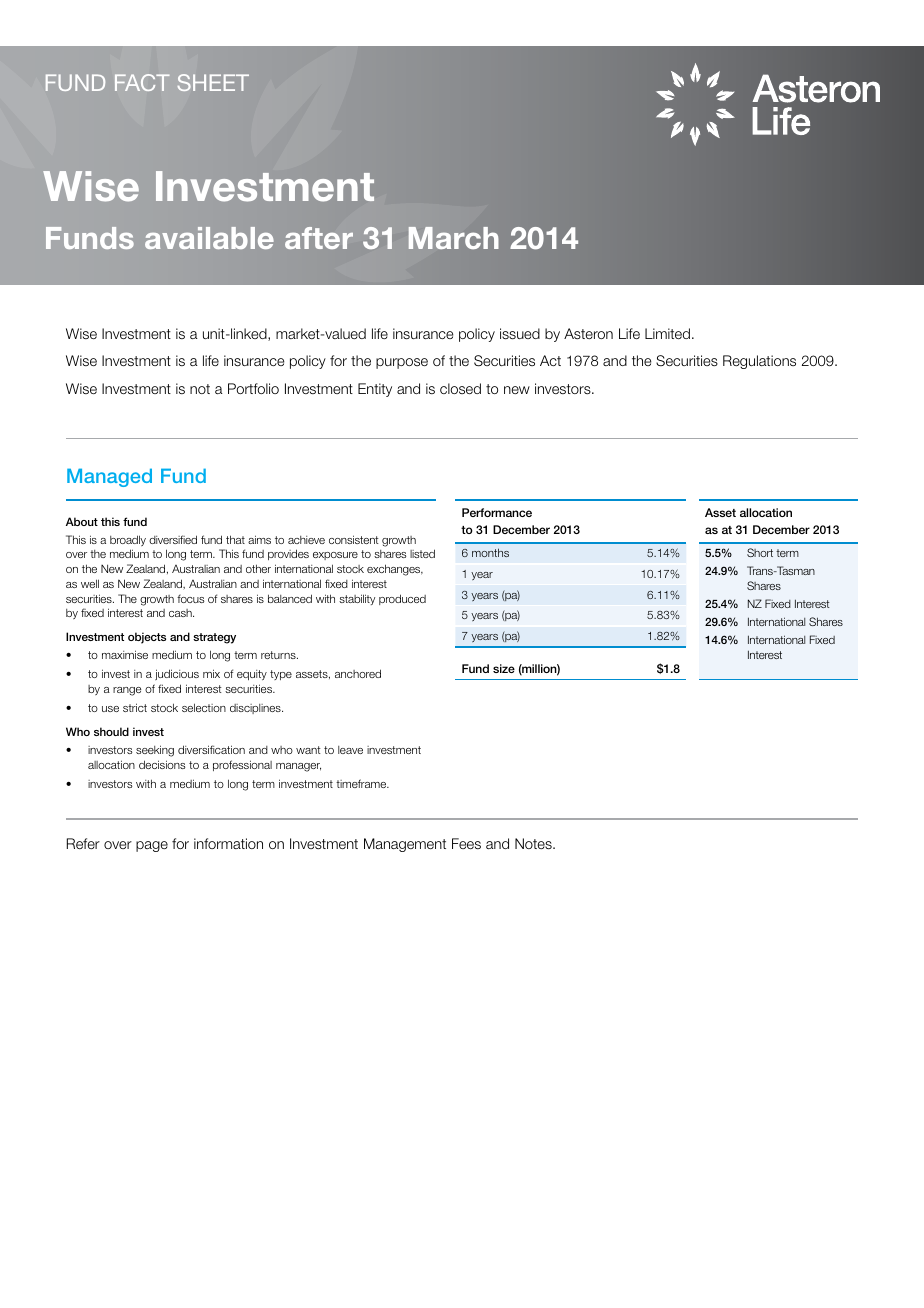  I want to click on Performance, so click(497, 512).
